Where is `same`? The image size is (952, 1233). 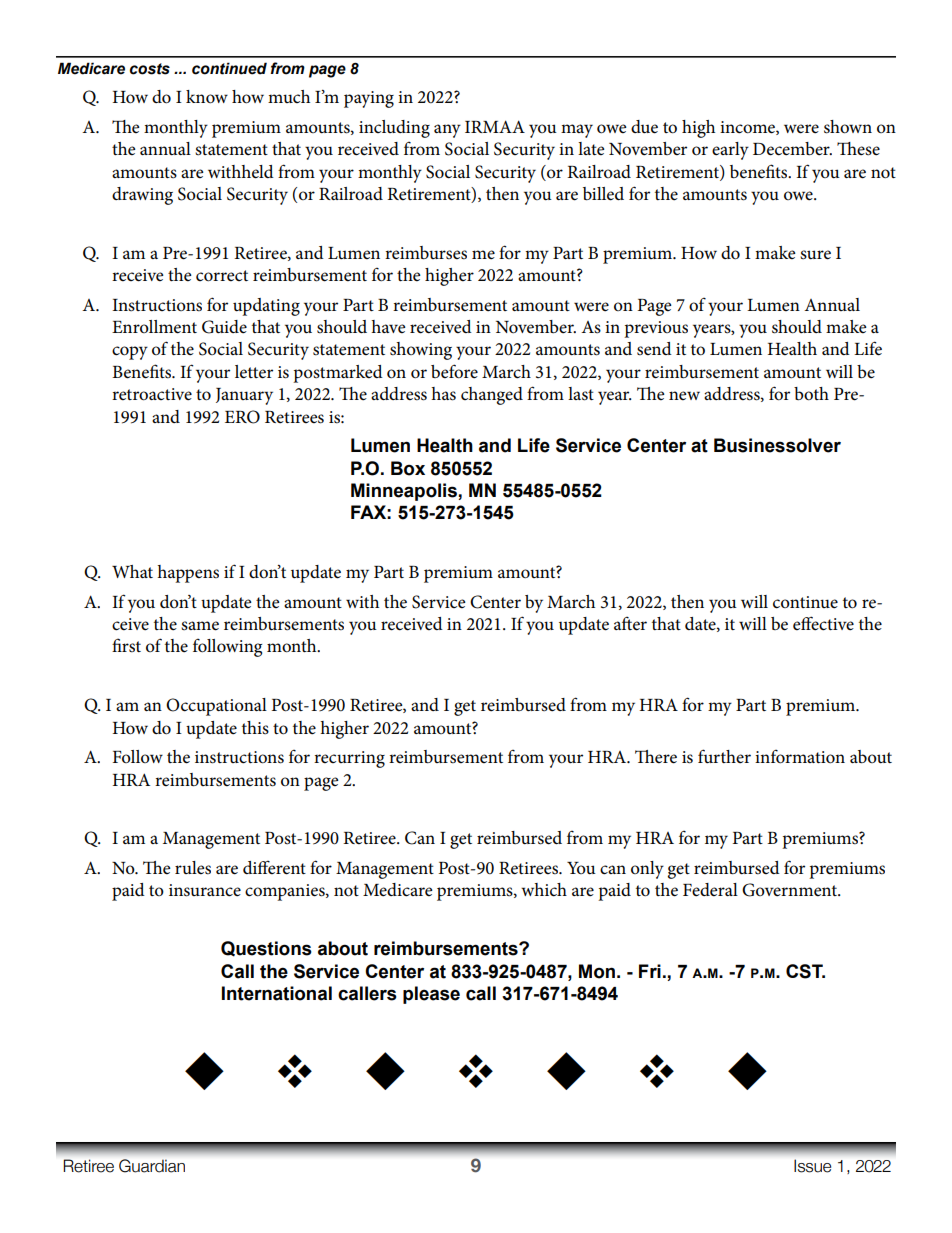 same is located at coordinates (200, 626).
